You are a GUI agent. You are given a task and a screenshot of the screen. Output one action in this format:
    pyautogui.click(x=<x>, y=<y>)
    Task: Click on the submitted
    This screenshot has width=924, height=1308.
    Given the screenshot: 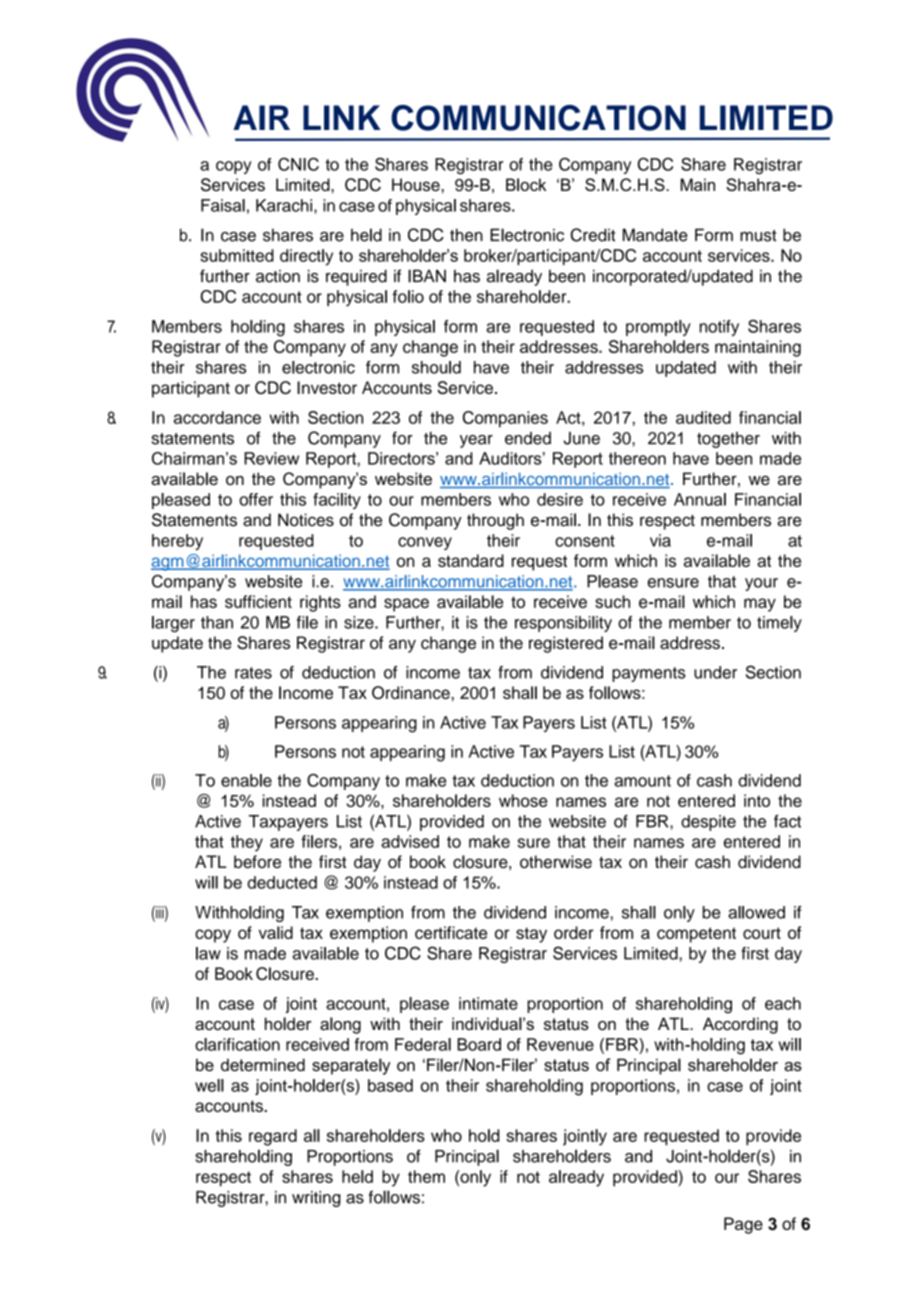 What is the action you would take?
    pyautogui.click(x=237, y=255)
